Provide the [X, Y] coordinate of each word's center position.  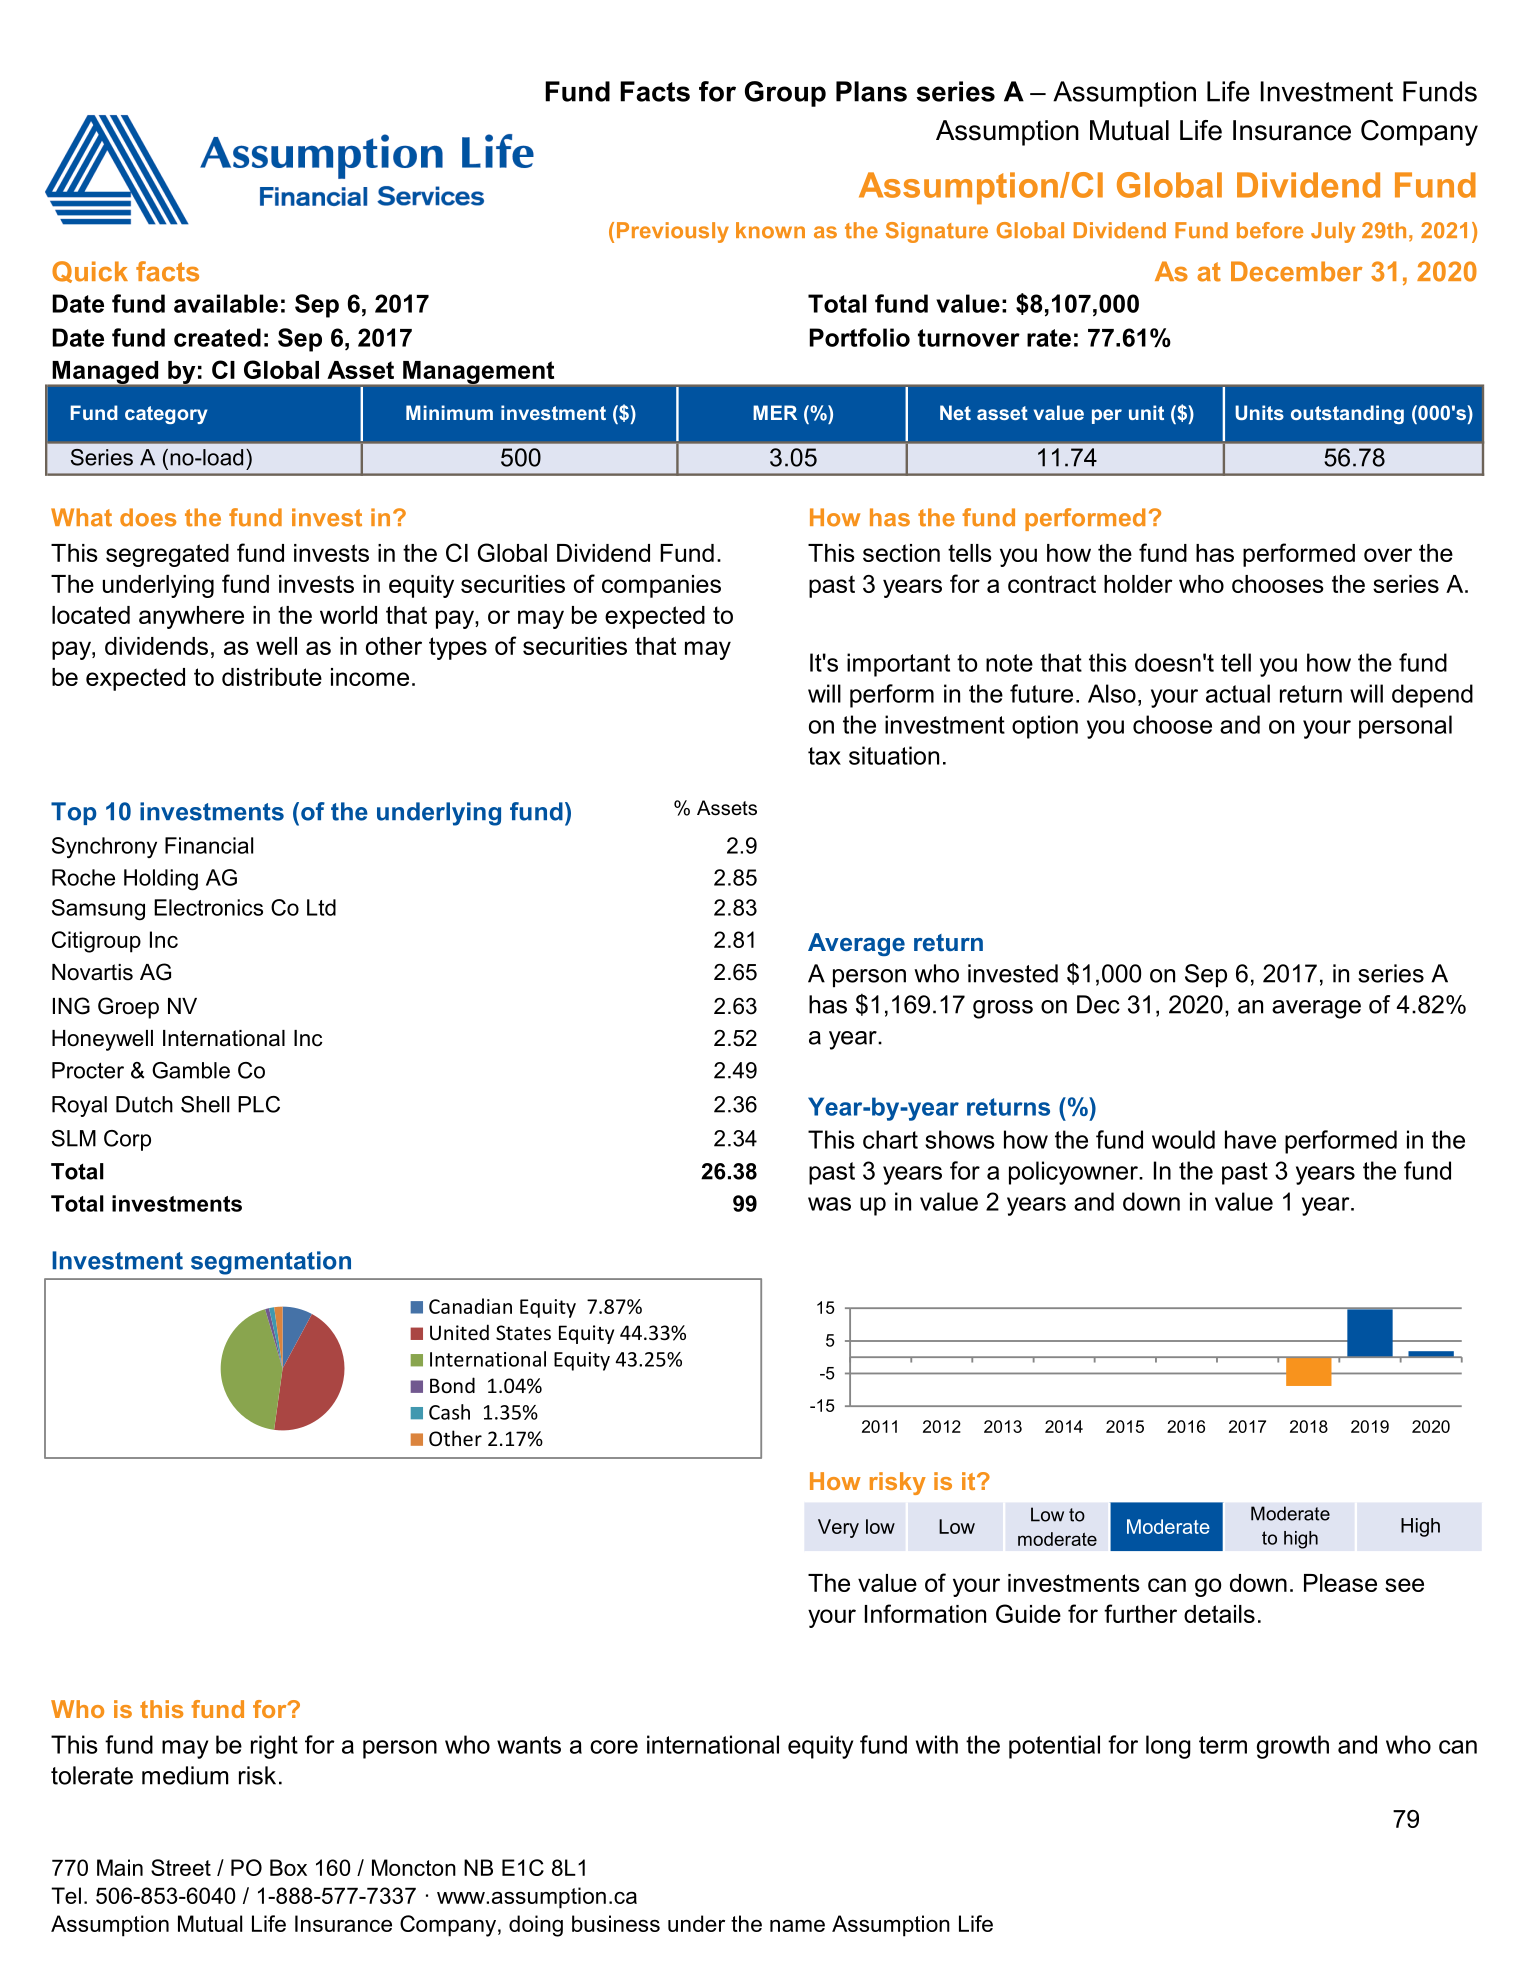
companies [661, 586]
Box [288, 1867]
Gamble [191, 1070]
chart [890, 1139]
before [1270, 230]
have [1250, 1139]
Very [838, 1528]
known [770, 230]
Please [1340, 1583]
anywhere [191, 617]
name [797, 1926]
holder [1138, 584]
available [226, 303]
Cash [449, 1412]
